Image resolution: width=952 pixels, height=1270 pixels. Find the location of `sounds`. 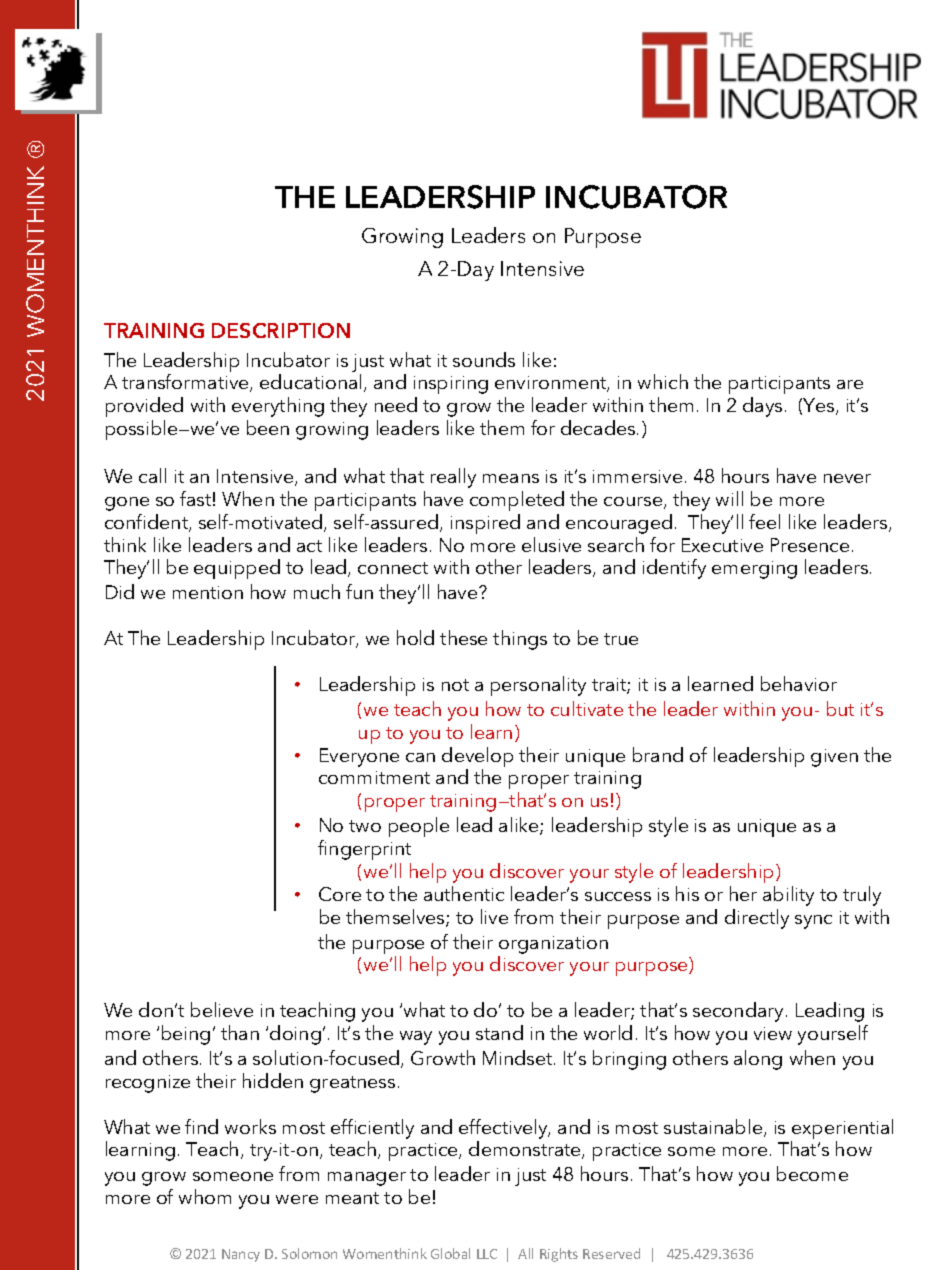

sounds is located at coordinates (484, 359).
